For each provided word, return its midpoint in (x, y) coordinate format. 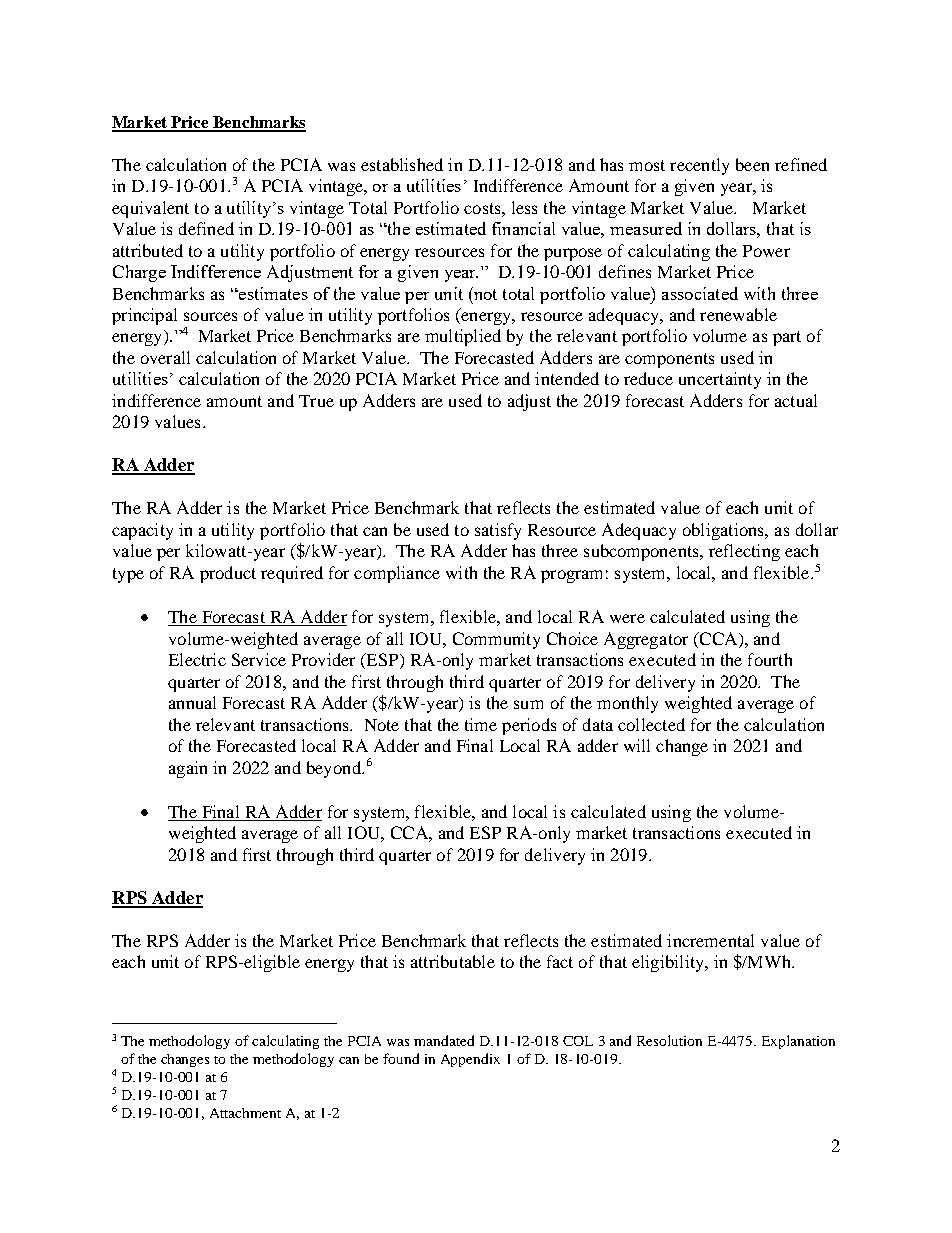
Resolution (669, 1040)
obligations (724, 531)
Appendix (470, 1060)
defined (206, 228)
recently (699, 166)
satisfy (498, 531)
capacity (142, 531)
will (637, 745)
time (481, 724)
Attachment (245, 1113)
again (188, 769)
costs (483, 208)
